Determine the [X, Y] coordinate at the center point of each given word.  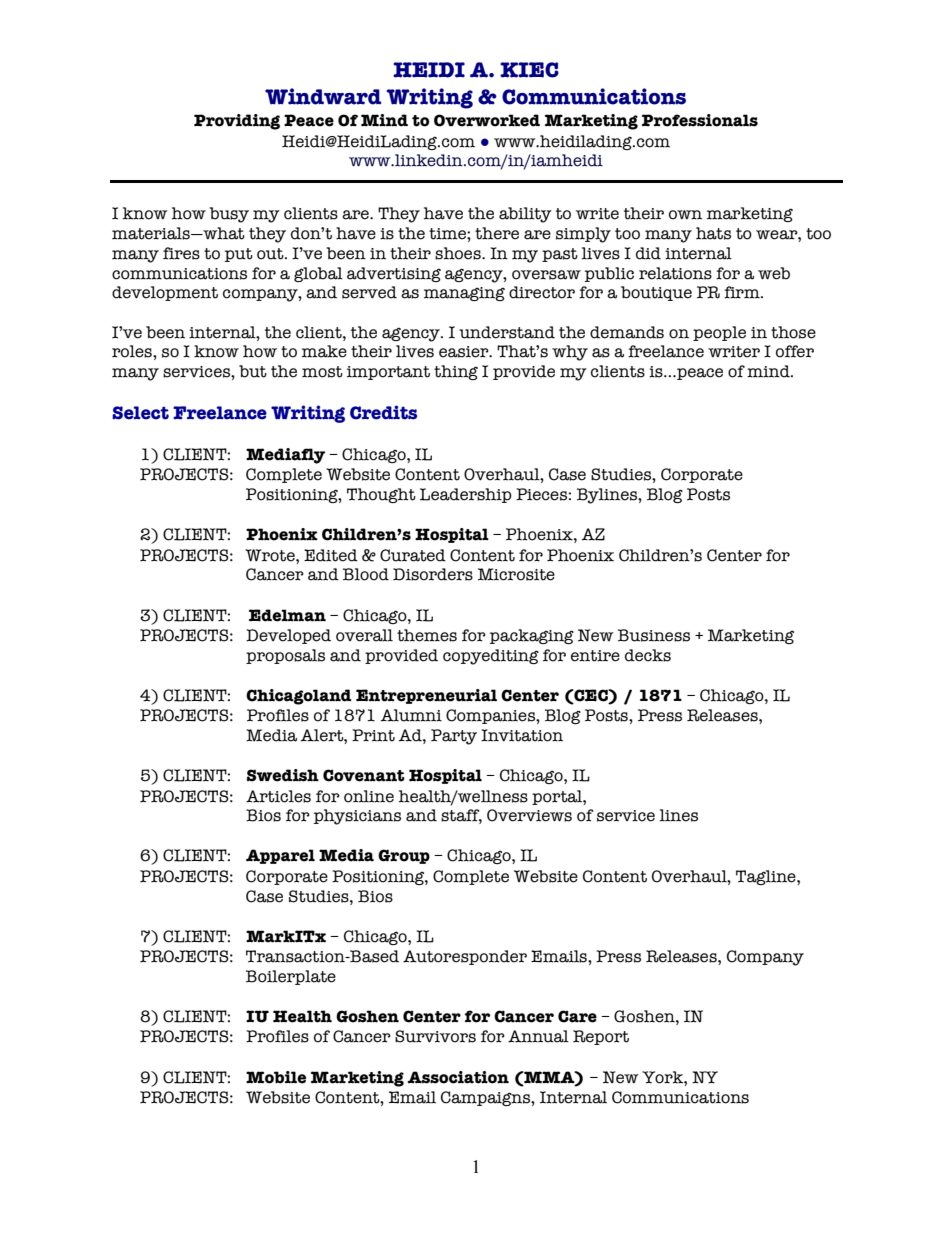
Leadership [466, 495]
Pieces [541, 494]
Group [404, 856]
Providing [237, 122]
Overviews [529, 815]
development [165, 293]
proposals [285, 656]
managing [464, 294]
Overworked [487, 120]
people [719, 333]
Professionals [700, 120]
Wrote [271, 555]
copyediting [491, 657]
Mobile [276, 1077]
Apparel [280, 856]
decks [648, 655]
